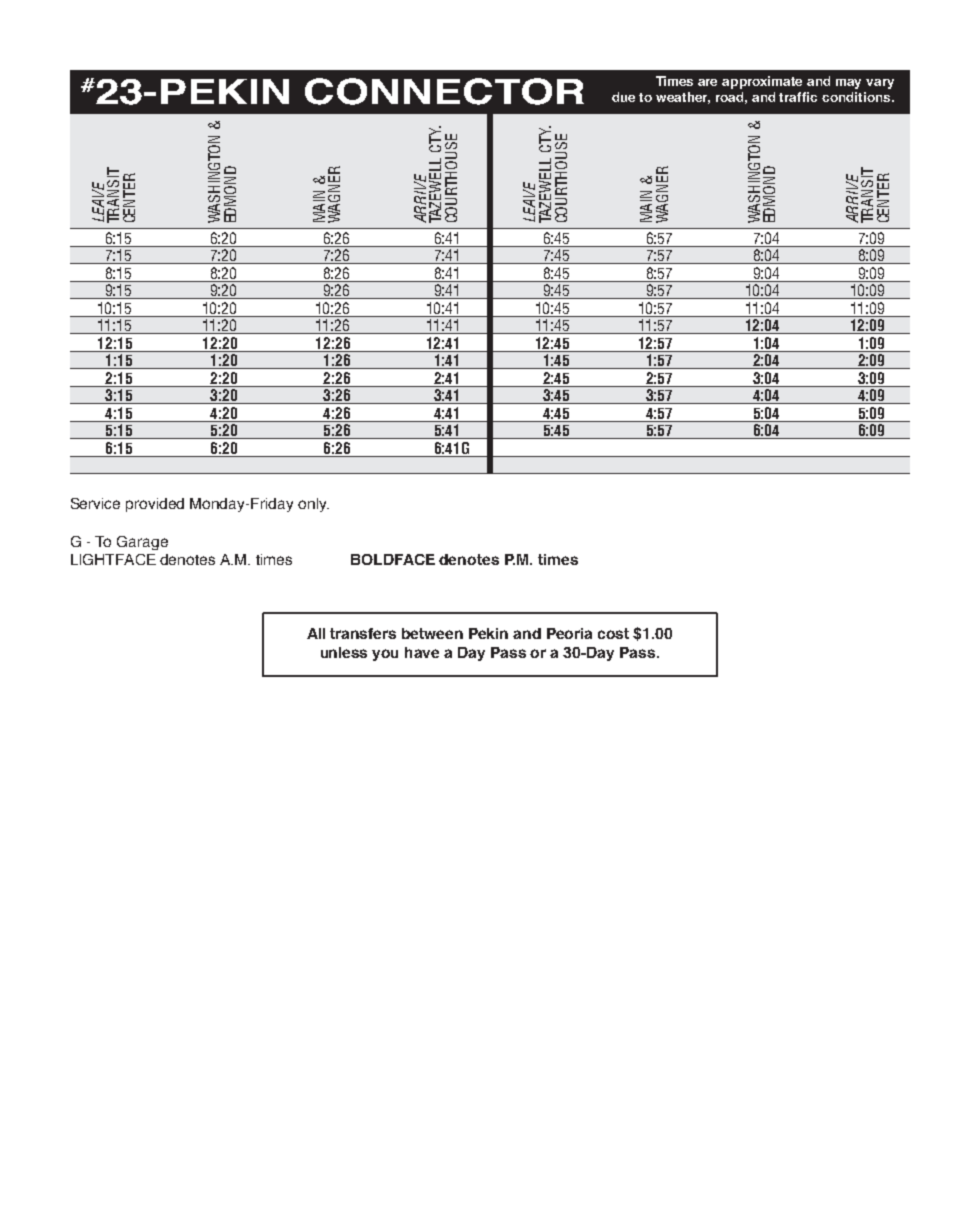  I want to click on due, so click(623, 97).
